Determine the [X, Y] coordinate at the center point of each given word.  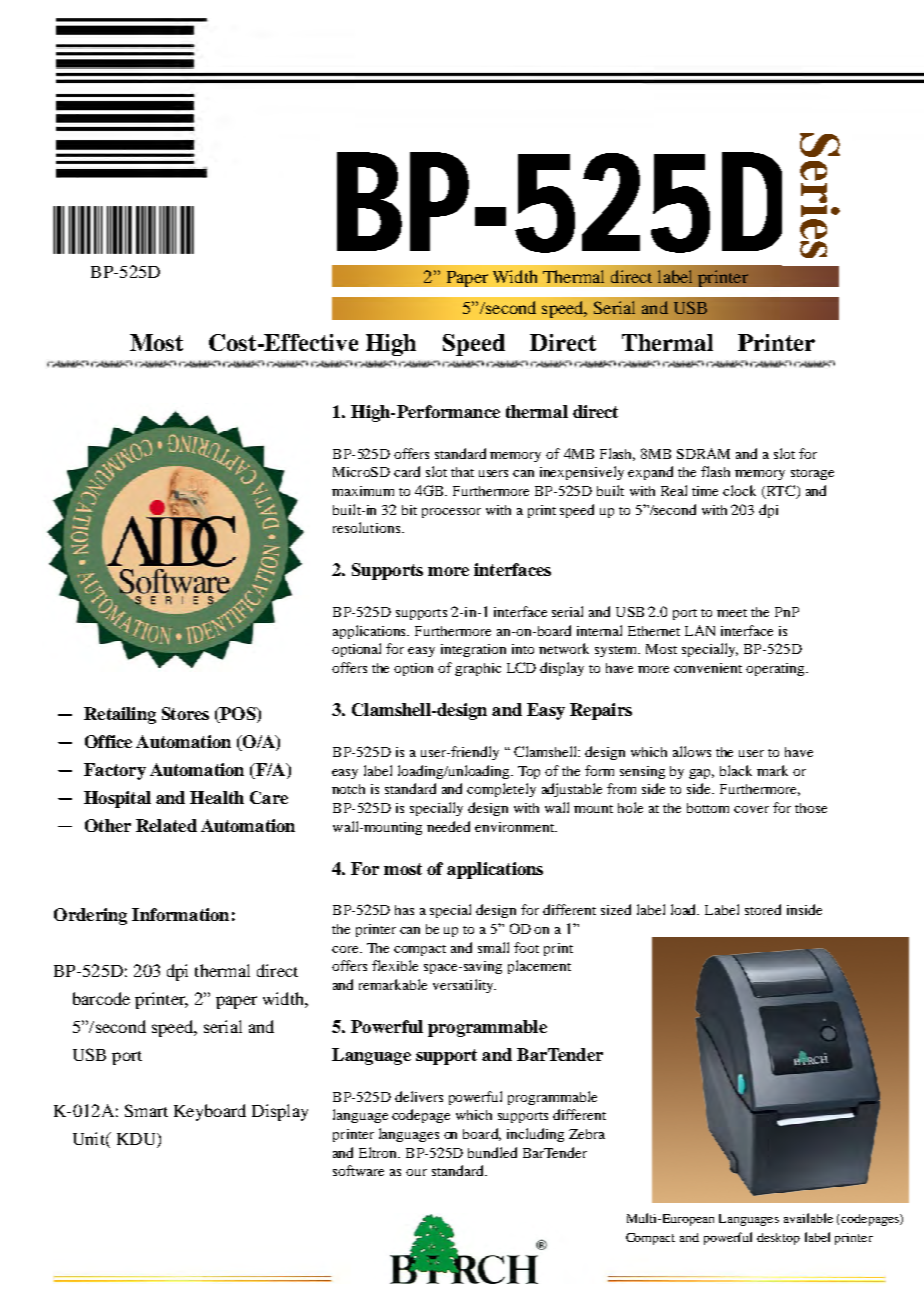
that [462, 472]
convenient [708, 668]
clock [739, 490]
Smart [146, 1110]
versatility [464, 986]
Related [166, 825]
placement [539, 967]
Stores [185, 713]
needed [448, 826]
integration [473, 650]
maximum [363, 491]
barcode [101, 998]
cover [751, 809]
